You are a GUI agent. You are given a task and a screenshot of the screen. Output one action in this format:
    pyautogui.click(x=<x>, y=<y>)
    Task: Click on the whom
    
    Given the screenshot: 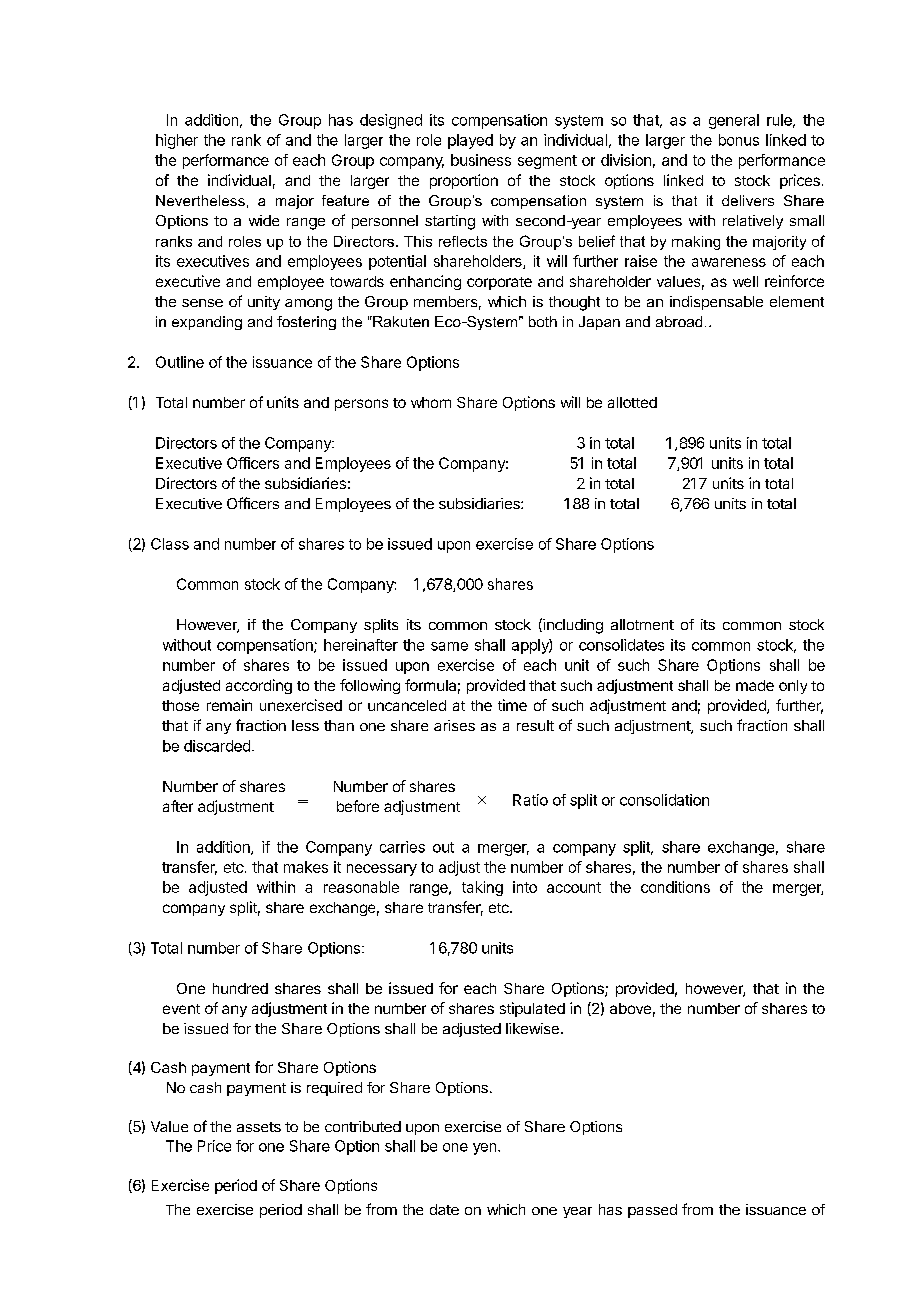 What is the action you would take?
    pyautogui.click(x=431, y=402)
